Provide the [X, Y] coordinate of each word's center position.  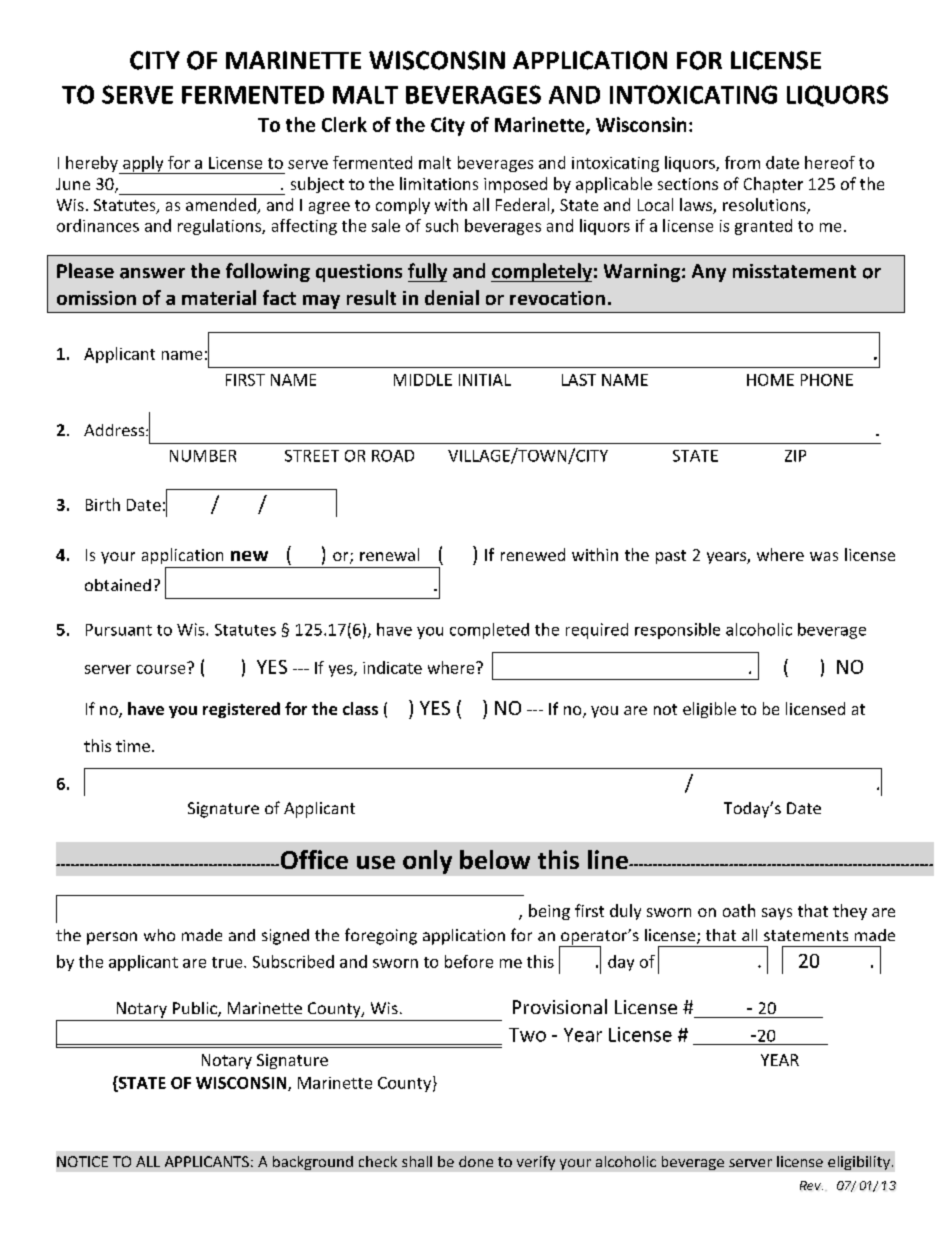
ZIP [795, 456]
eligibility [859, 1163]
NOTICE [82, 1161]
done [476, 1161]
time [133, 746]
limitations [439, 183]
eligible [709, 710]
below [495, 859]
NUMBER [203, 456]
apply [143, 165]
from [742, 162]
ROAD [393, 456]
